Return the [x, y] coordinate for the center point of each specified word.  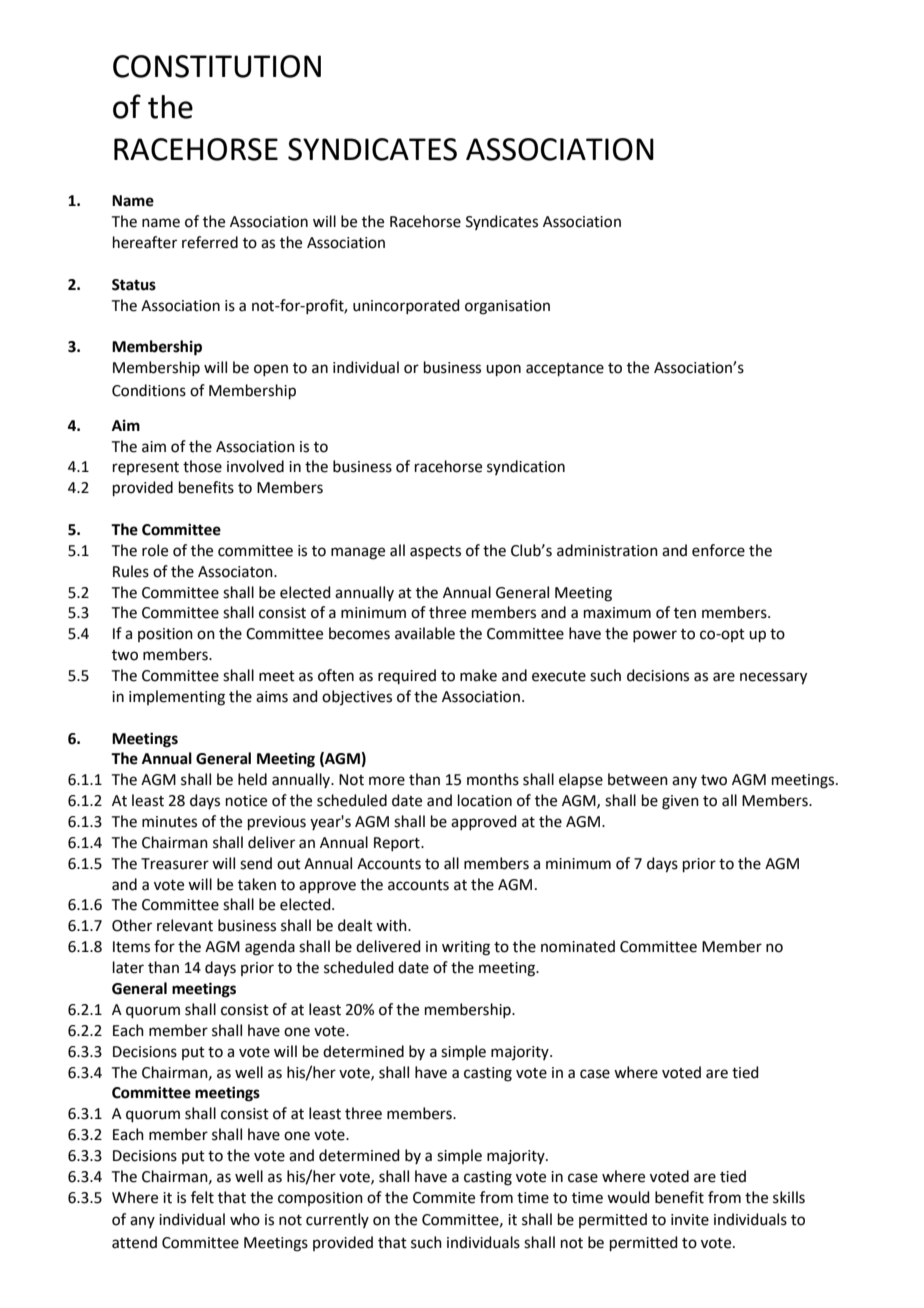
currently [337, 1220]
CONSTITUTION [217, 66]
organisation [507, 307]
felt [202, 1197]
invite [690, 1220]
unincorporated [406, 306]
